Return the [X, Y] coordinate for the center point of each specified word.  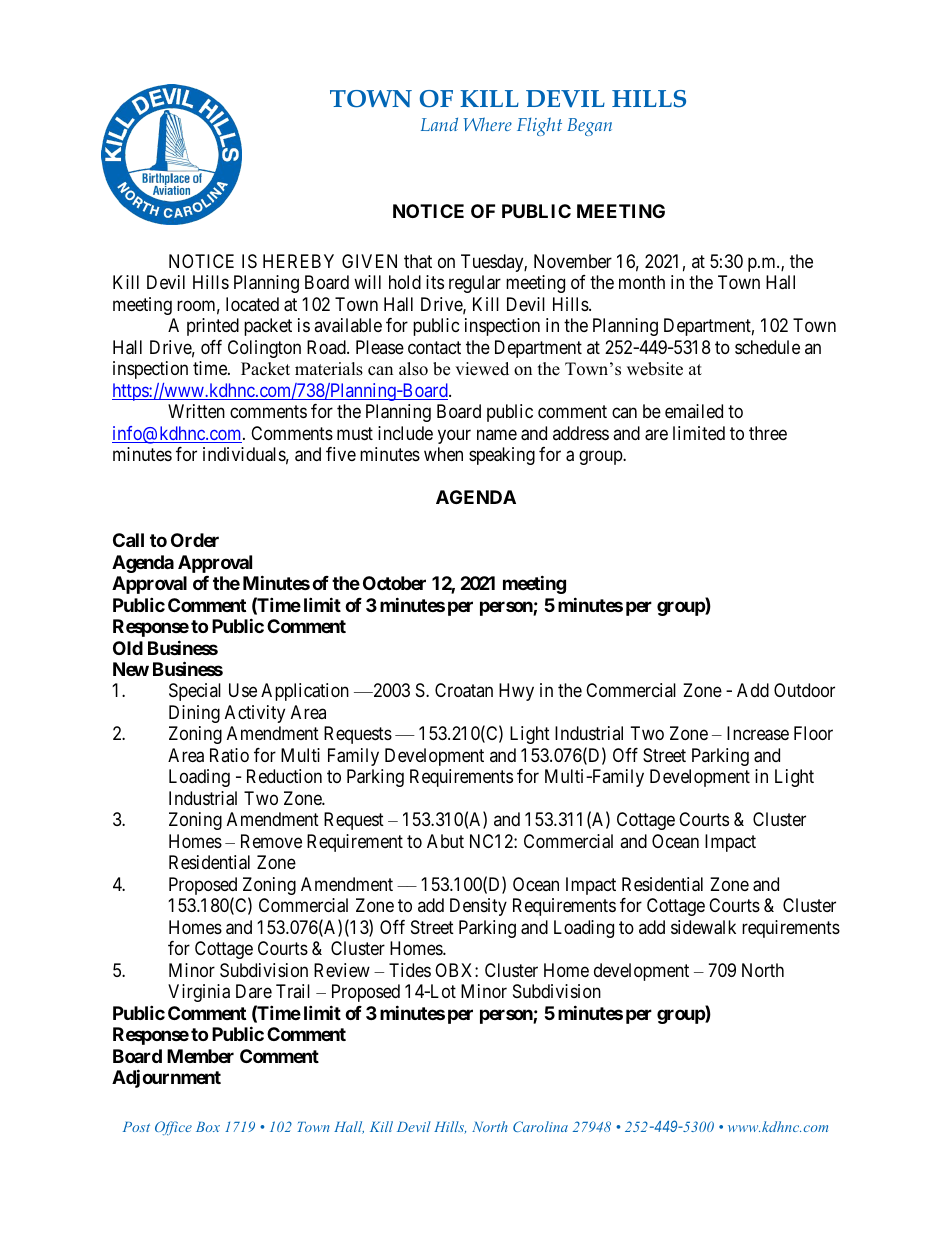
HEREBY [298, 261]
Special [195, 692]
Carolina [540, 1126]
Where [487, 124]
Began [589, 127]
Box [208, 1127]
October [394, 583]
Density [478, 907]
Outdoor [804, 690]
